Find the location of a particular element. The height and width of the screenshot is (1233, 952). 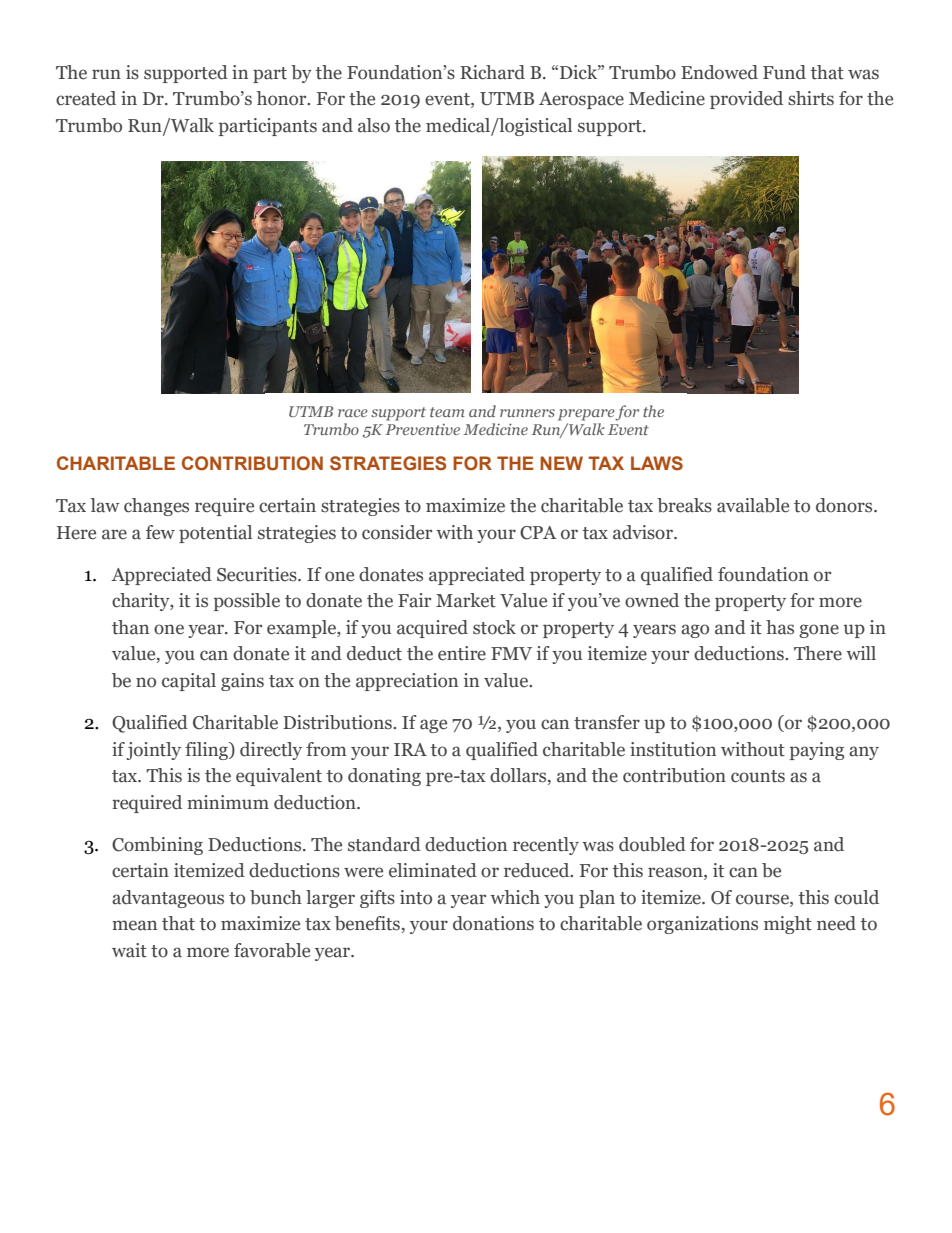

provided is located at coordinates (746, 100).
